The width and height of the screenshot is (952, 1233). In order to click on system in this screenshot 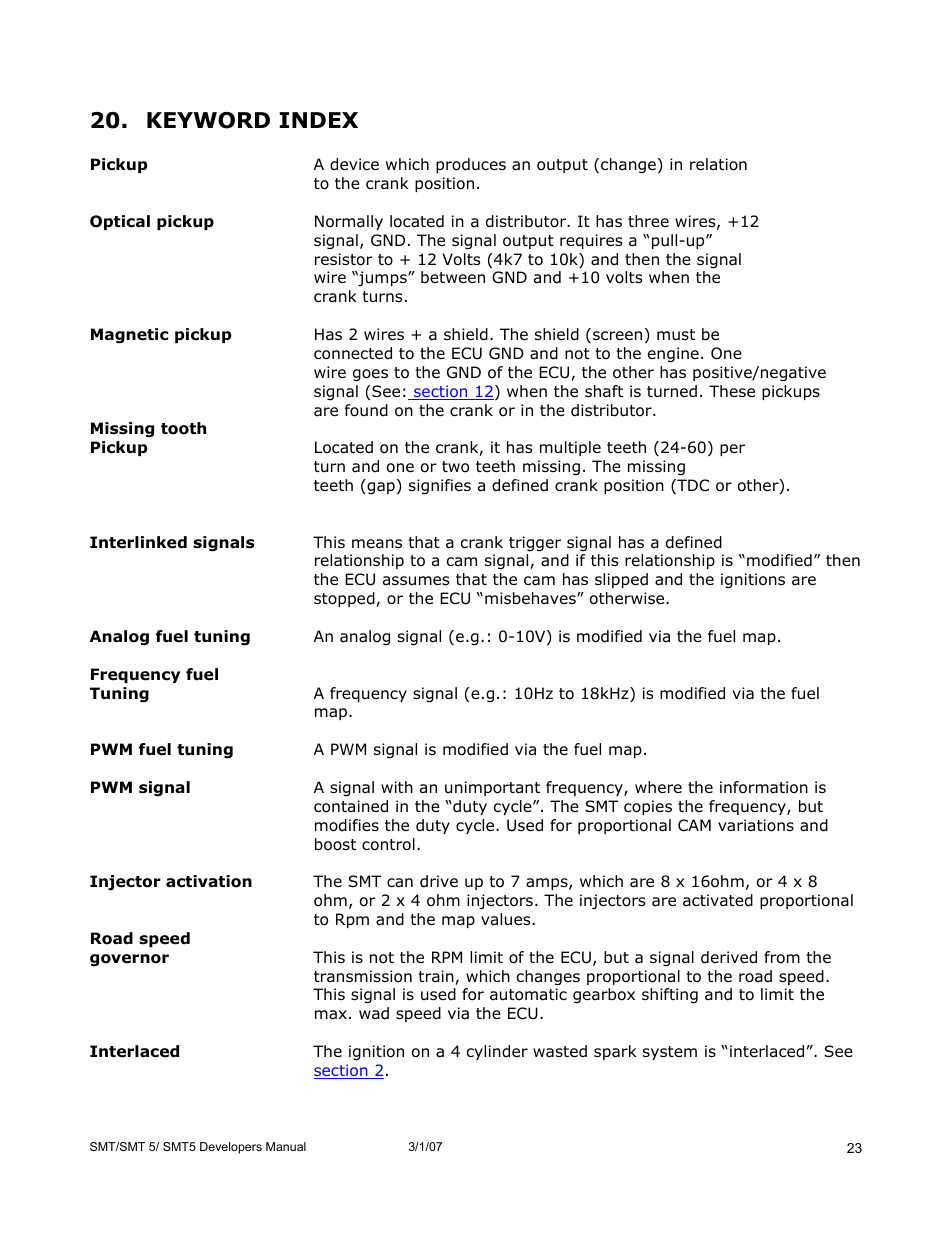, I will do `click(670, 1053)`.
